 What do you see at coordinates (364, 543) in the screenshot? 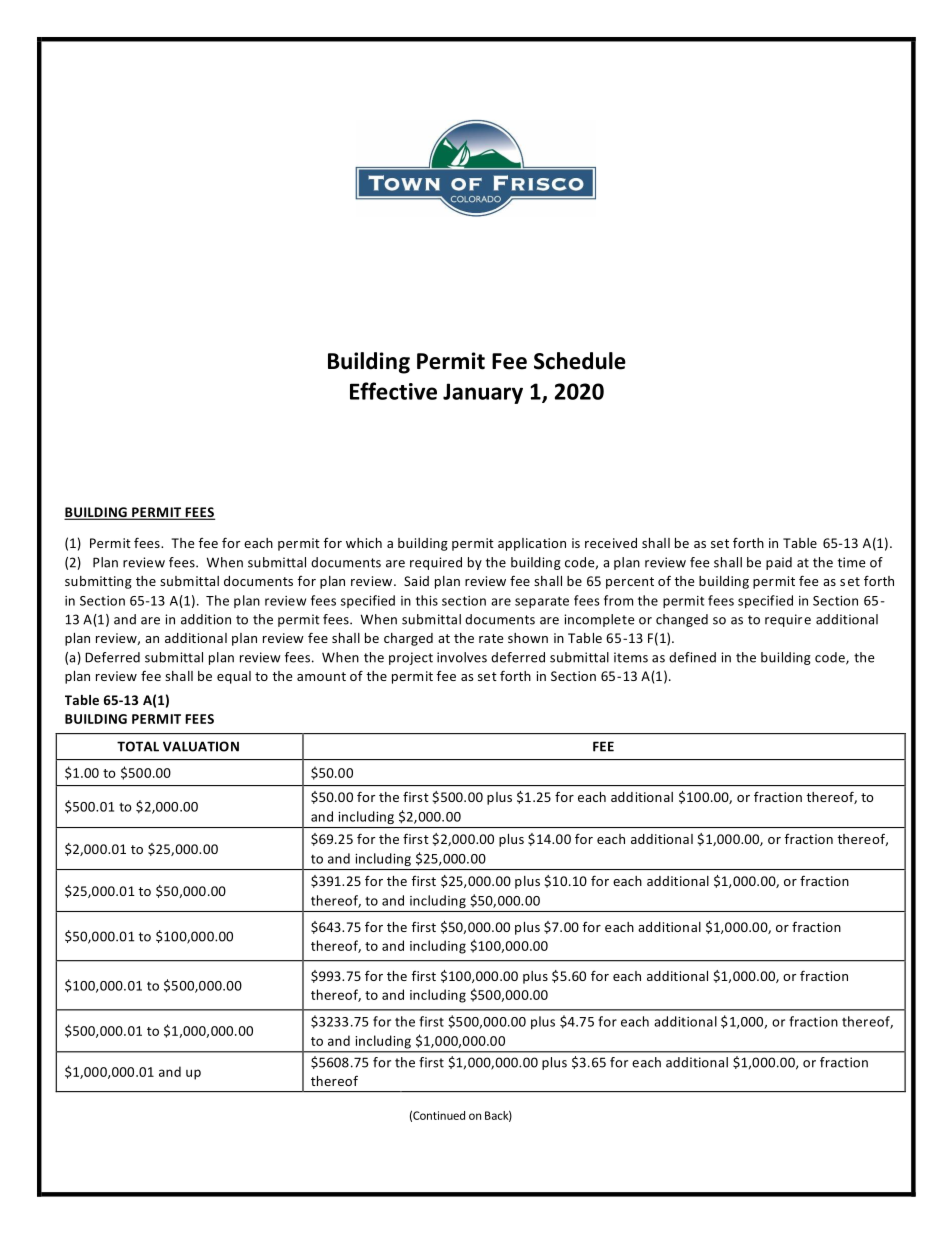
I see `which` at bounding box center [364, 543].
